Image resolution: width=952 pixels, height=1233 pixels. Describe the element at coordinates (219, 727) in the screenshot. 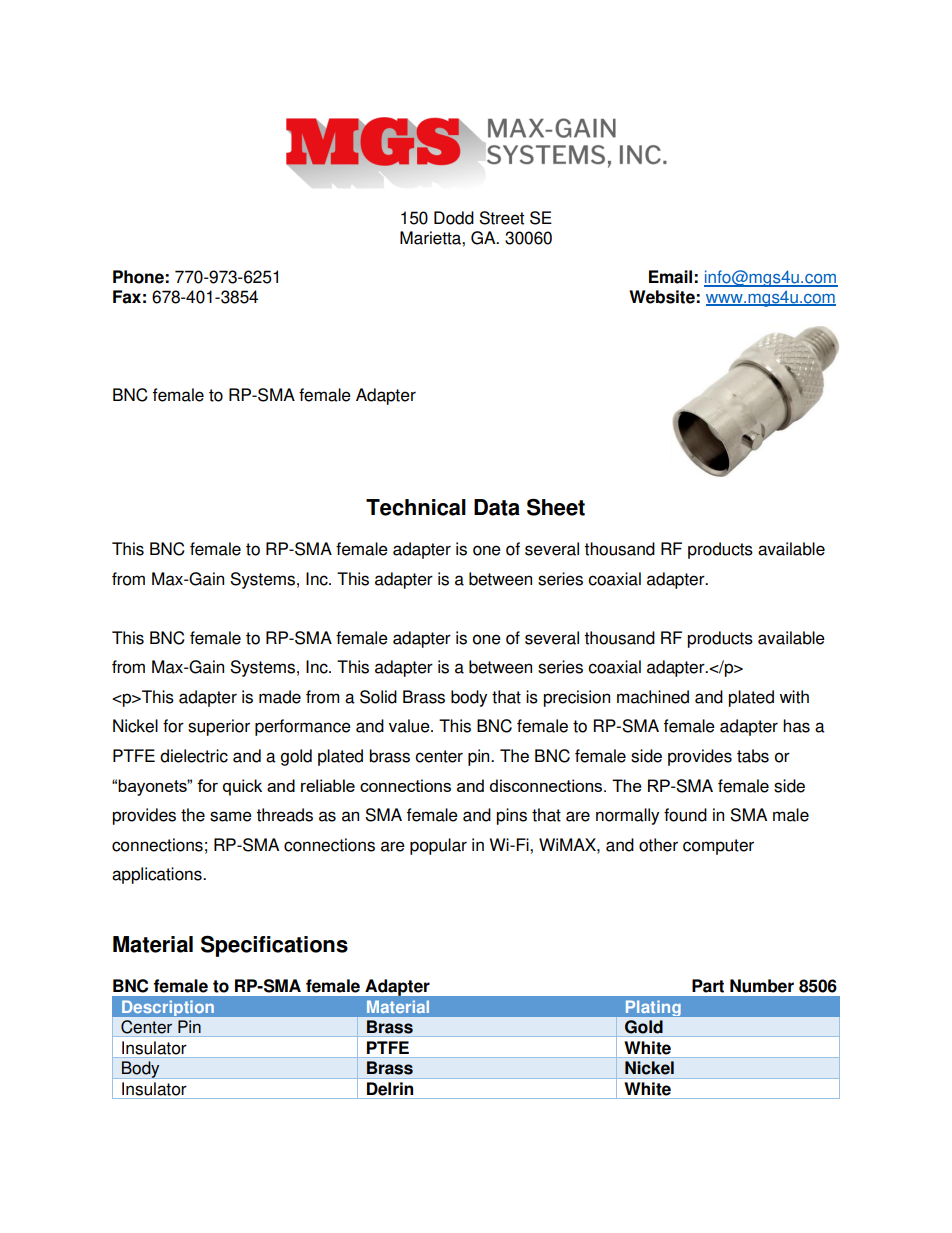

I see `superior` at that location.
